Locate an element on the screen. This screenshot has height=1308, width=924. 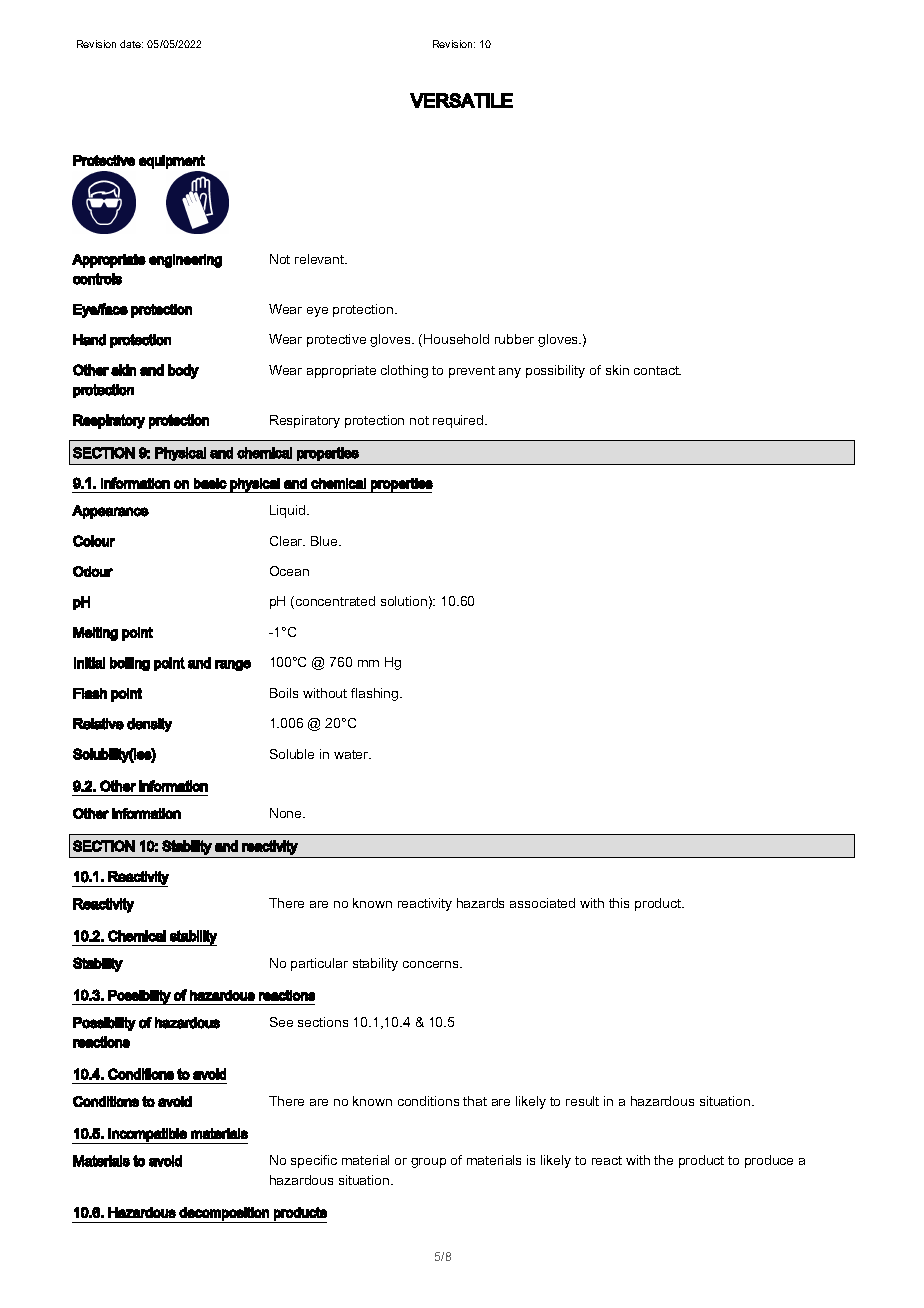
any is located at coordinates (510, 373).
